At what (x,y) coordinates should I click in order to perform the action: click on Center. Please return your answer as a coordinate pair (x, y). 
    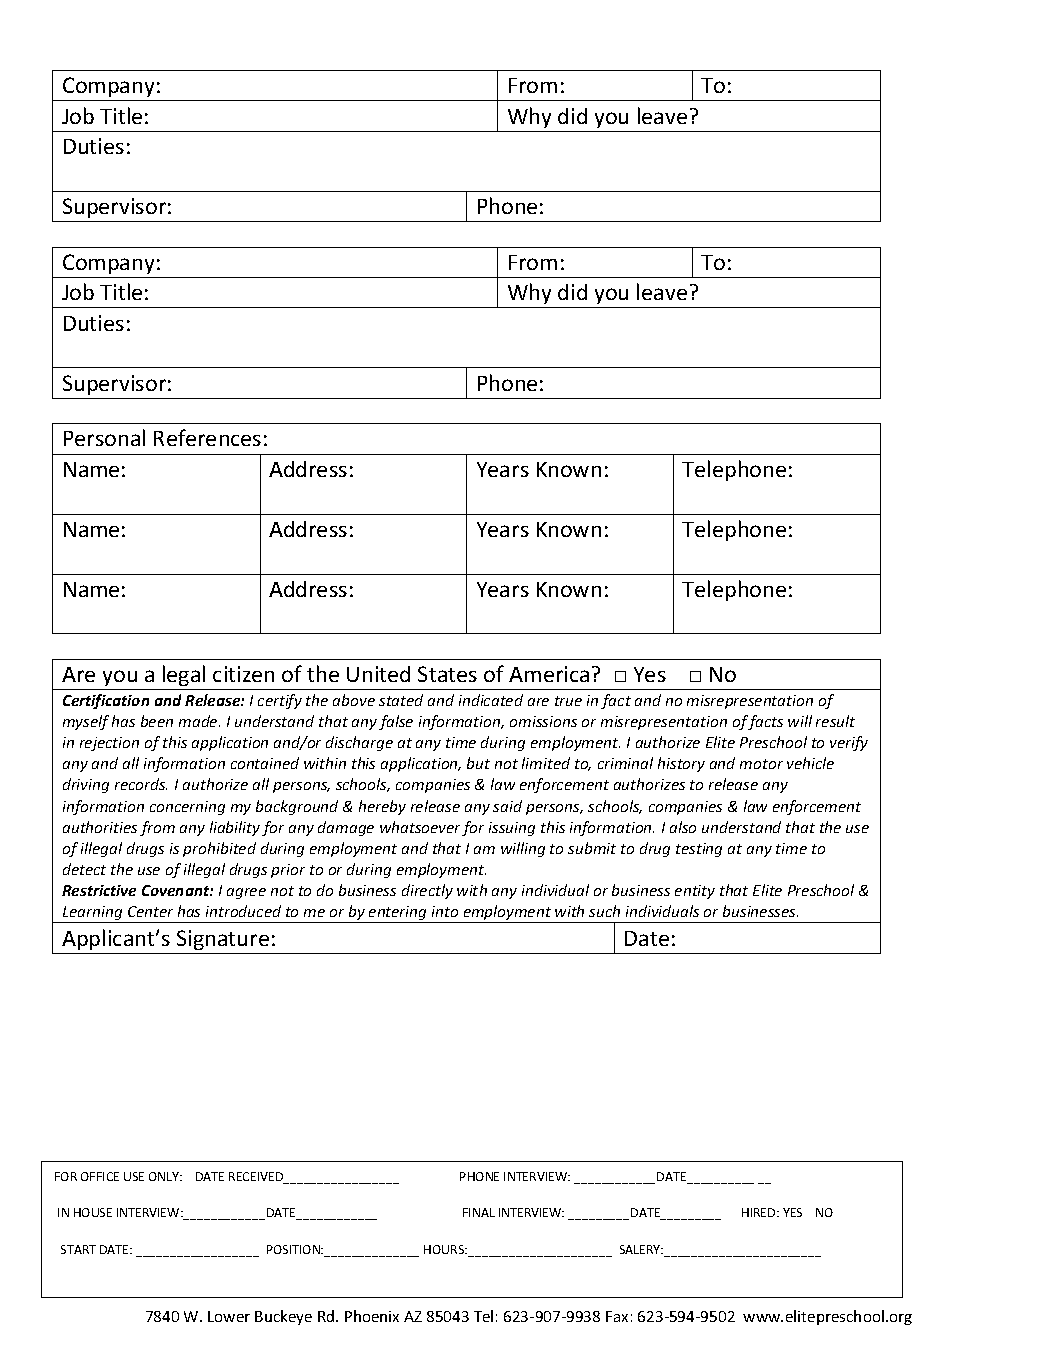
    Looking at the image, I should click on (150, 911).
